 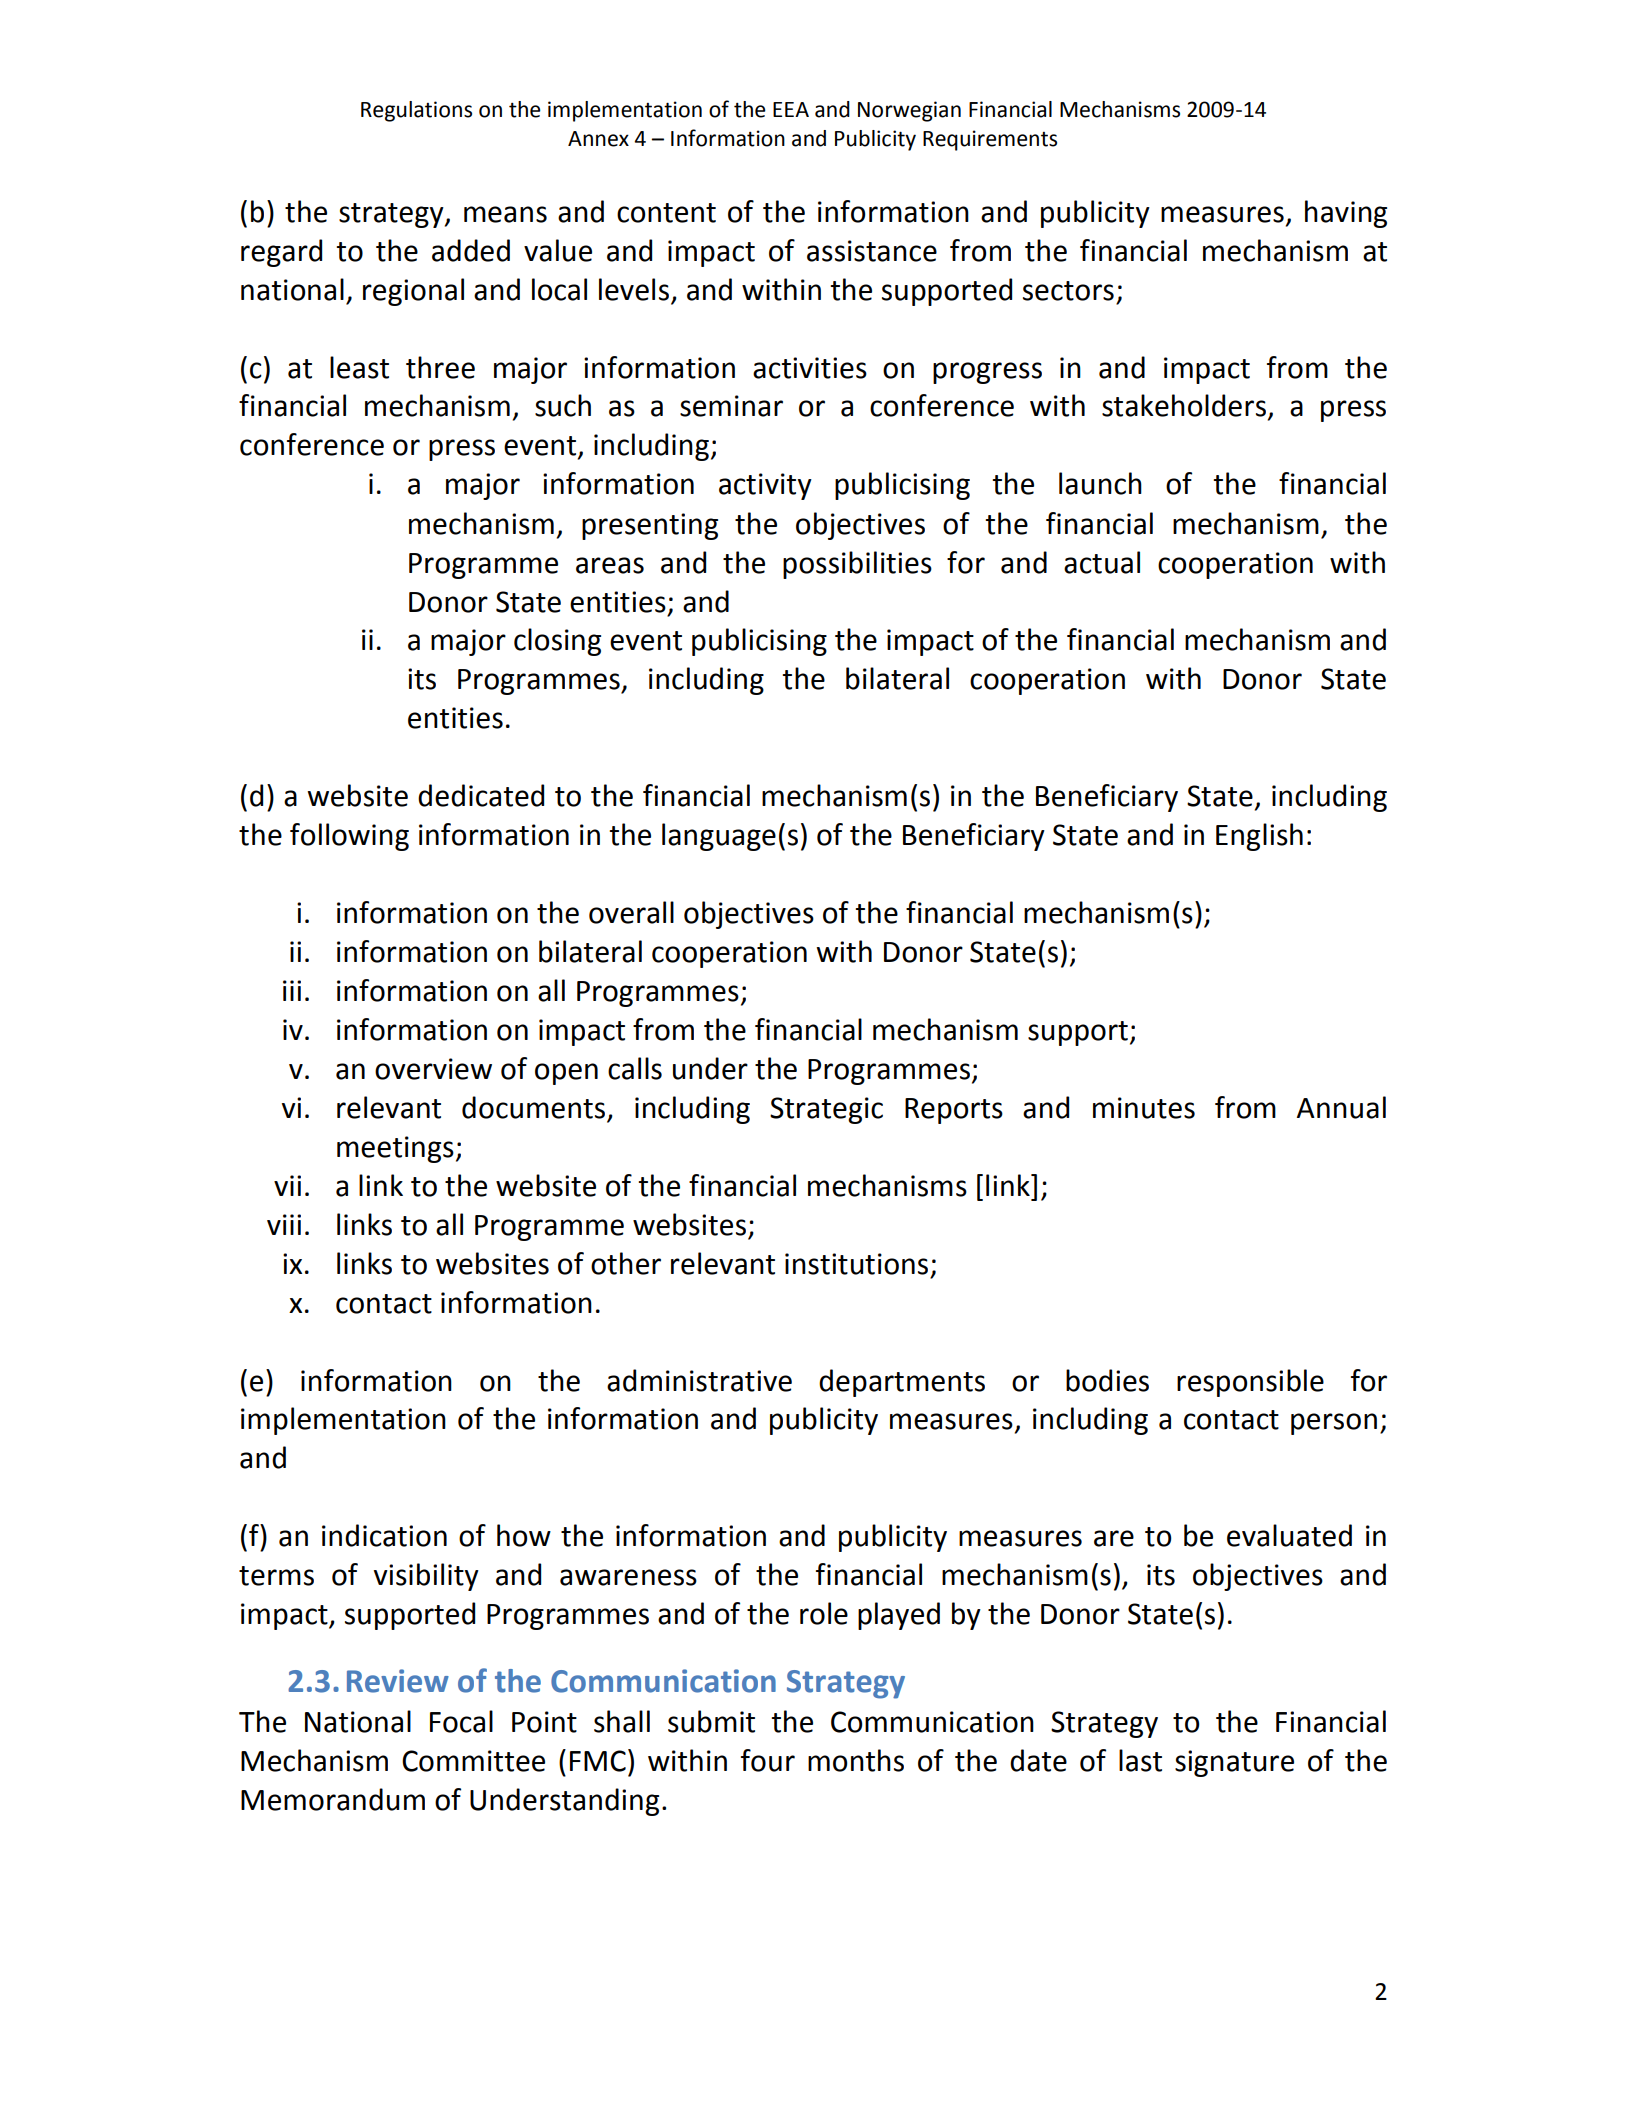 I want to click on meetings, so click(x=395, y=1149).
